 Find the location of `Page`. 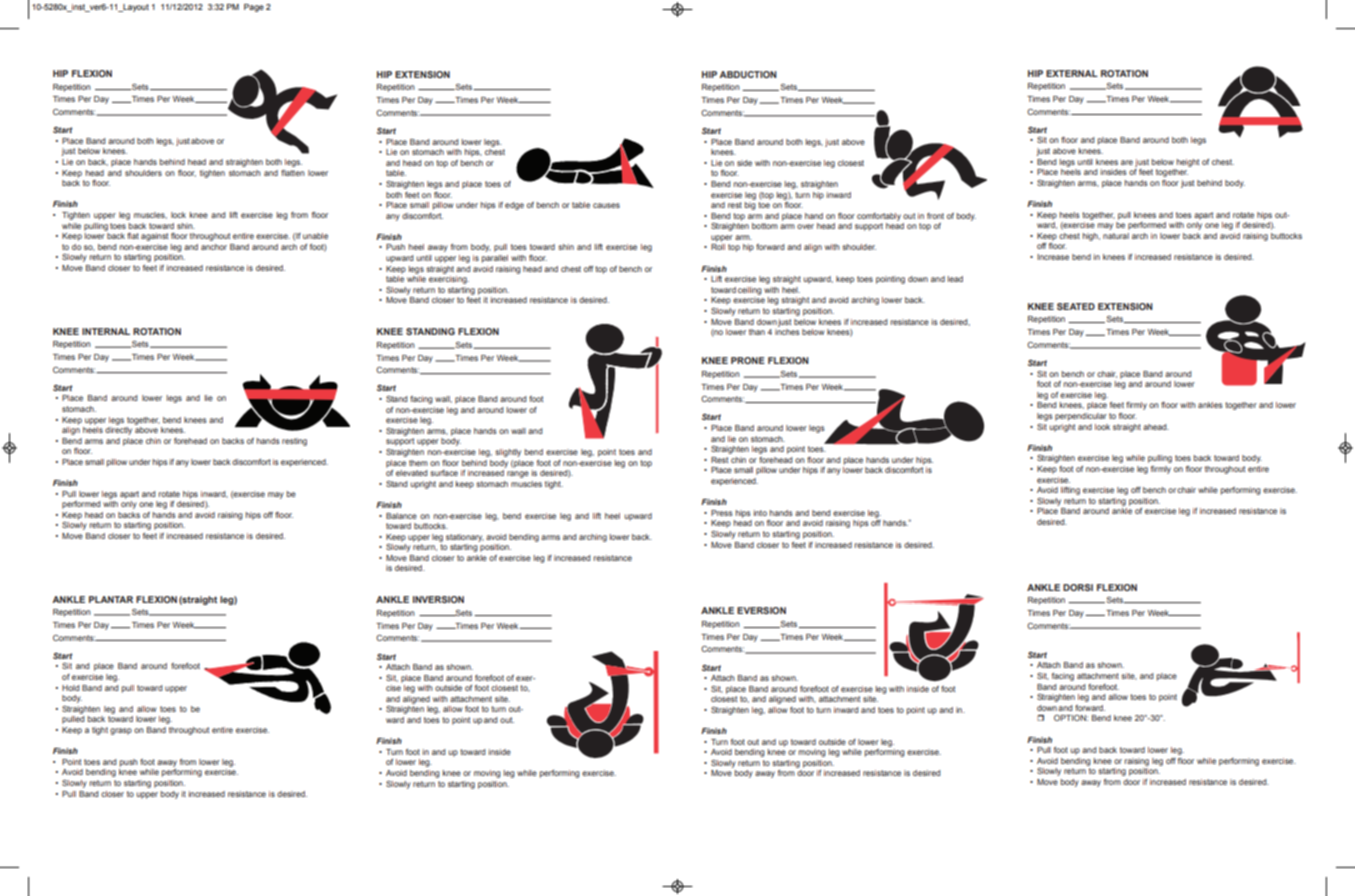

Page is located at coordinates (254, 8).
